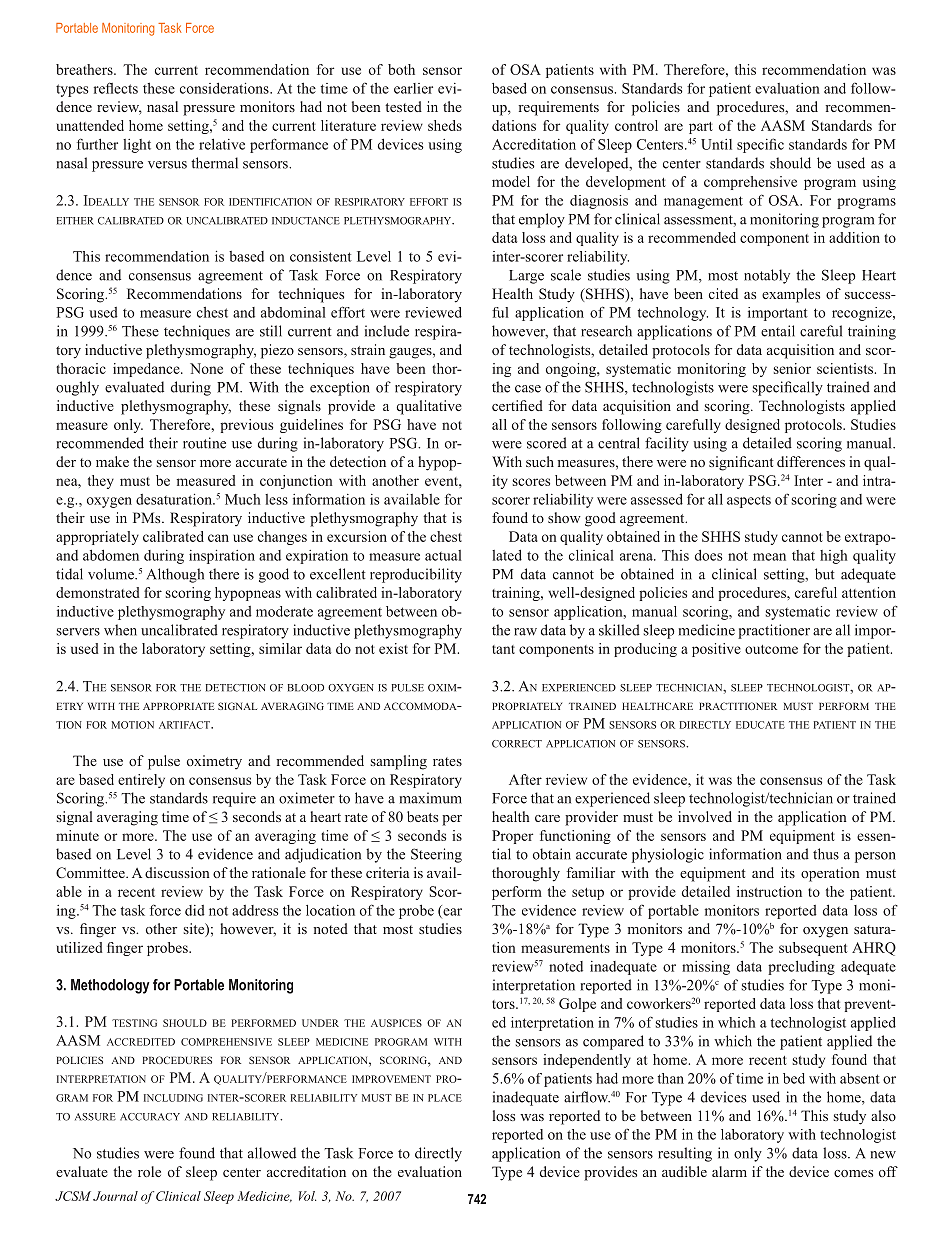  Describe the element at coordinates (716, 144) in the image. I see `Until` at that location.
